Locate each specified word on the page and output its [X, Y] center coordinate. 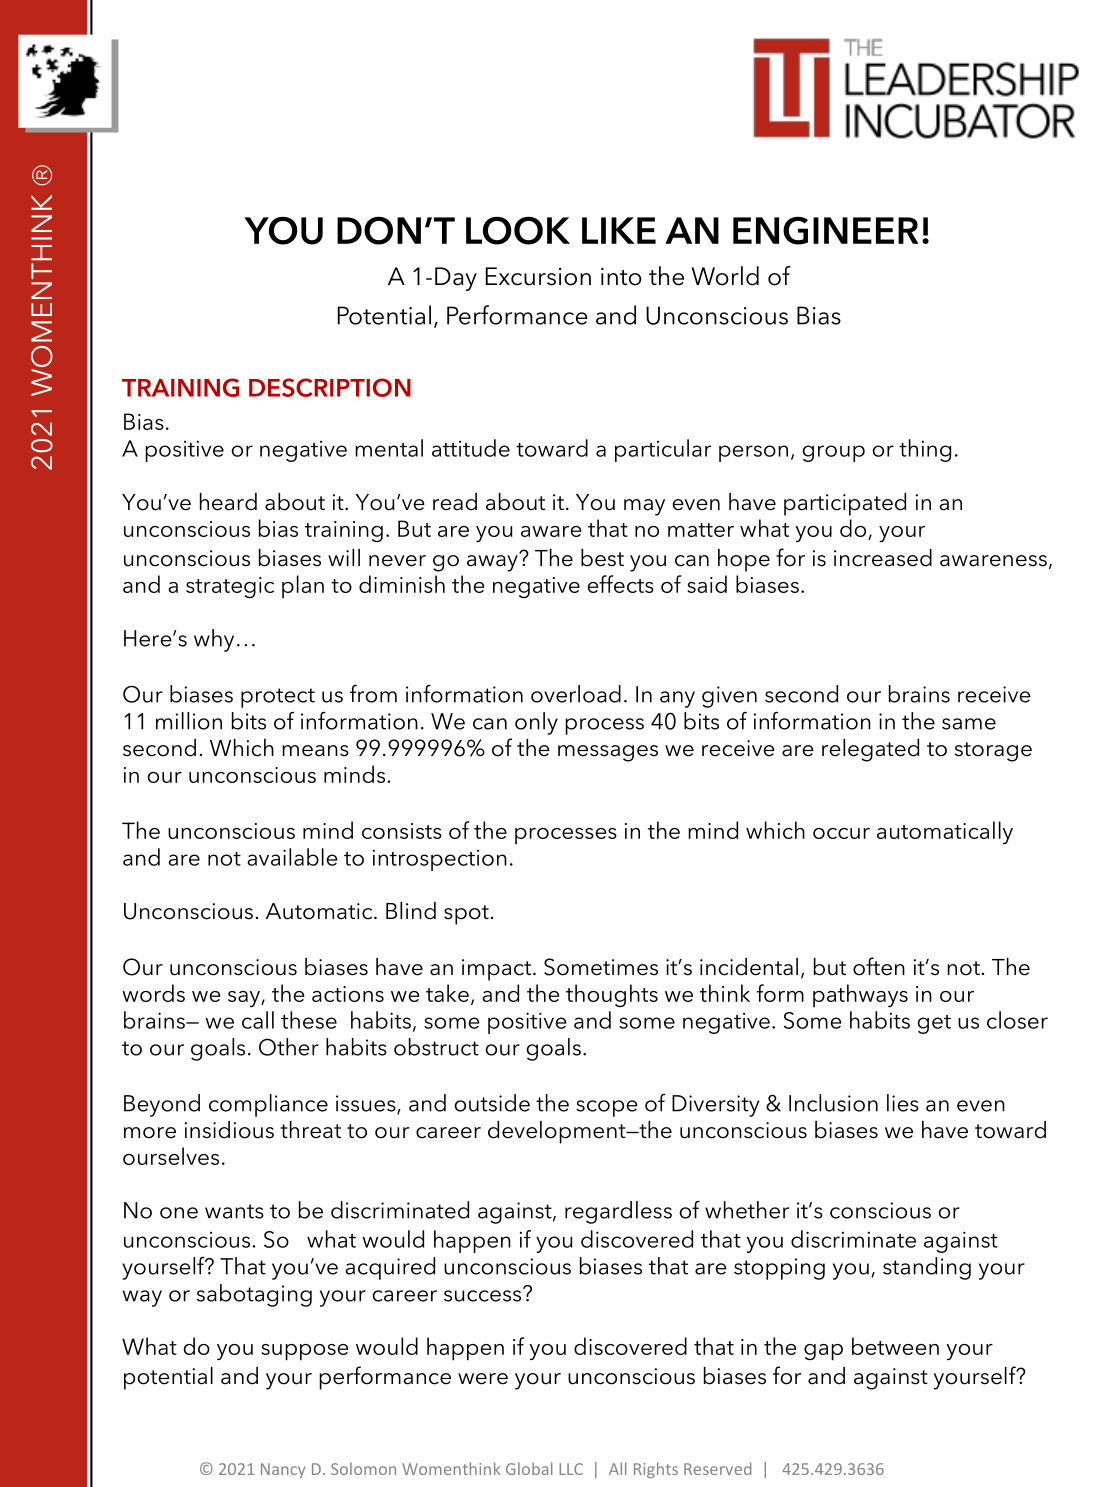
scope [607, 1108]
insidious [229, 1130]
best [602, 558]
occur [841, 833]
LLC [571, 1469]
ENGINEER [826, 230]
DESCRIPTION [330, 387]
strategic [230, 587]
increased [883, 558]
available [292, 857]
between [895, 1346]
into [621, 277]
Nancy [283, 1470]
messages [608, 753]
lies [903, 1103]
